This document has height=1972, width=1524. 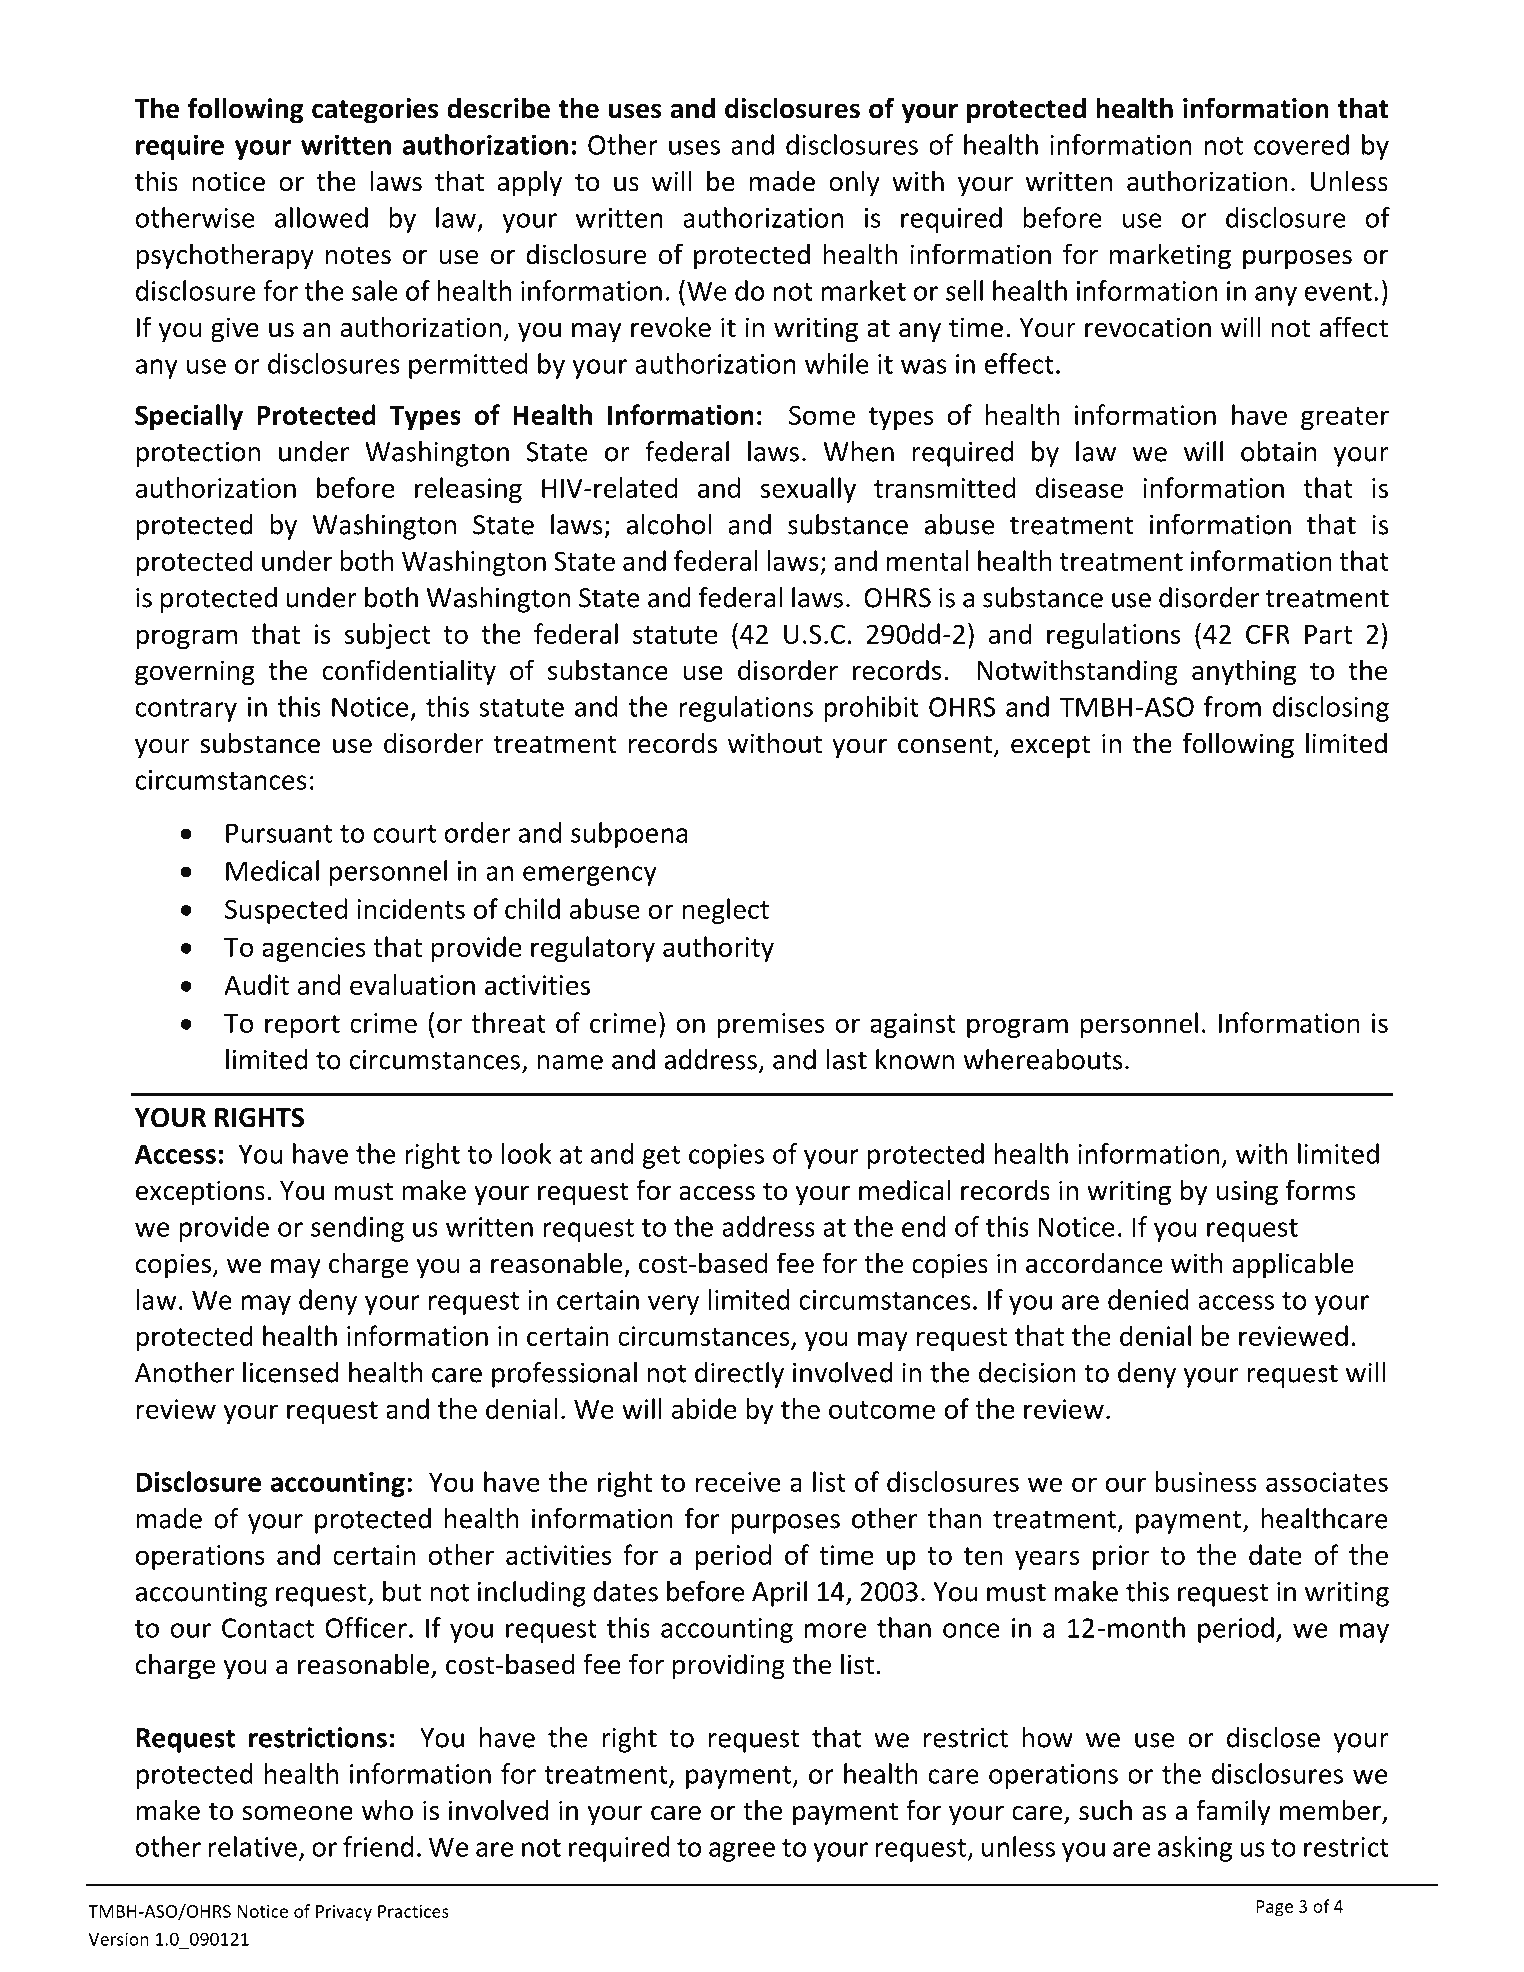 I want to click on allowed, so click(x=321, y=217).
